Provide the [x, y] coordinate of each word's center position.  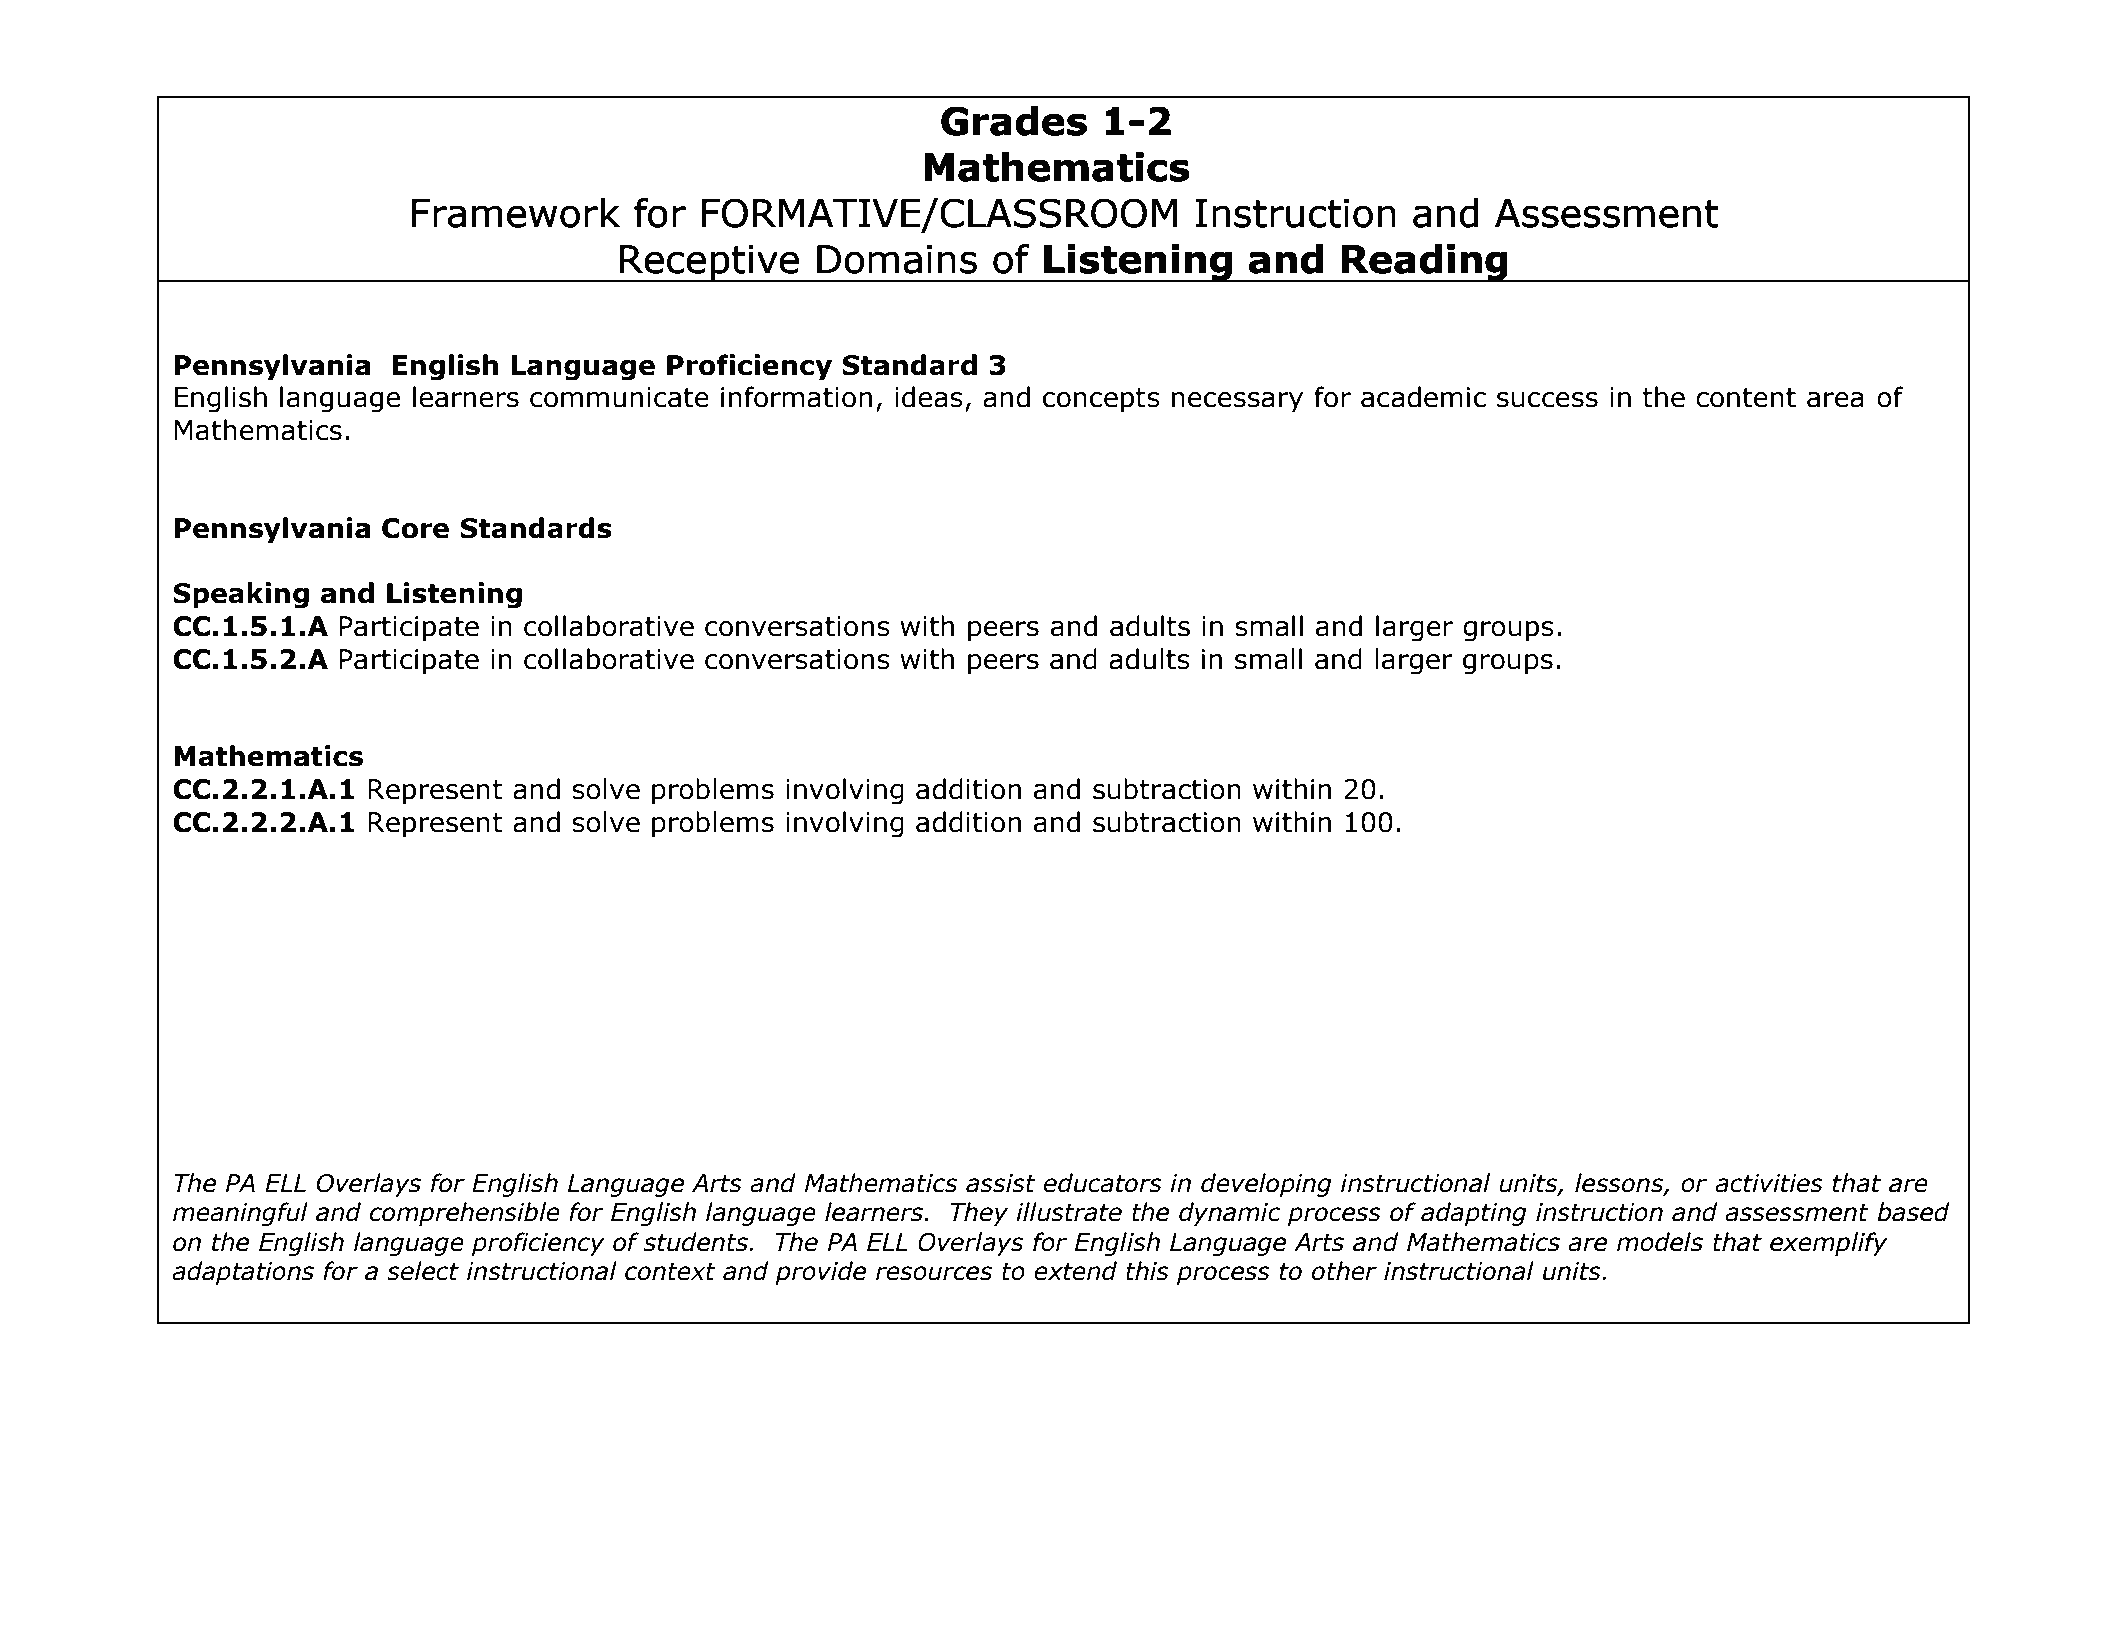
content [1746, 398]
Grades [1014, 121]
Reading [1425, 263]
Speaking [241, 595]
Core [415, 528]
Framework [516, 213]
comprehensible [465, 1214]
